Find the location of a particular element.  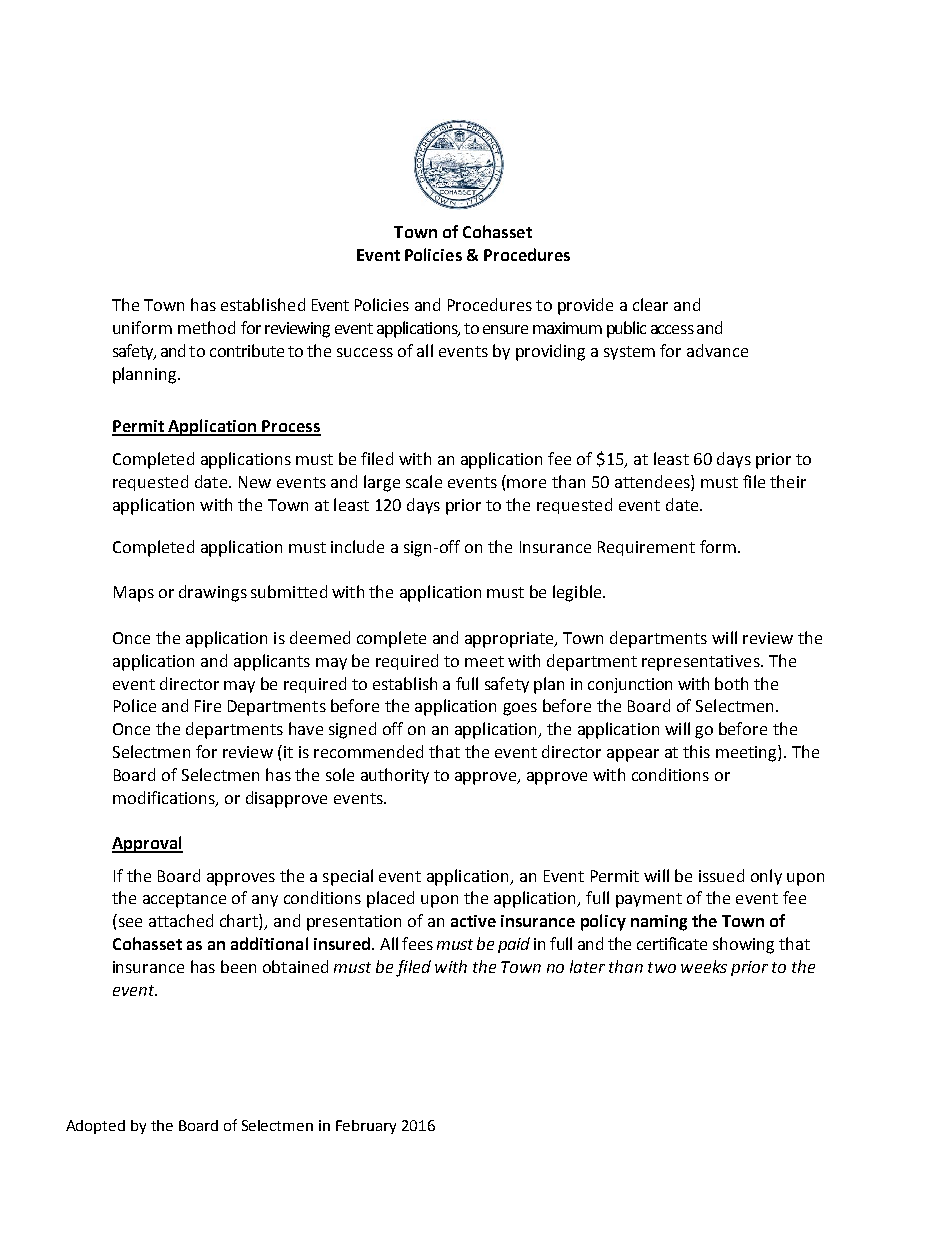

success is located at coordinates (365, 352).
